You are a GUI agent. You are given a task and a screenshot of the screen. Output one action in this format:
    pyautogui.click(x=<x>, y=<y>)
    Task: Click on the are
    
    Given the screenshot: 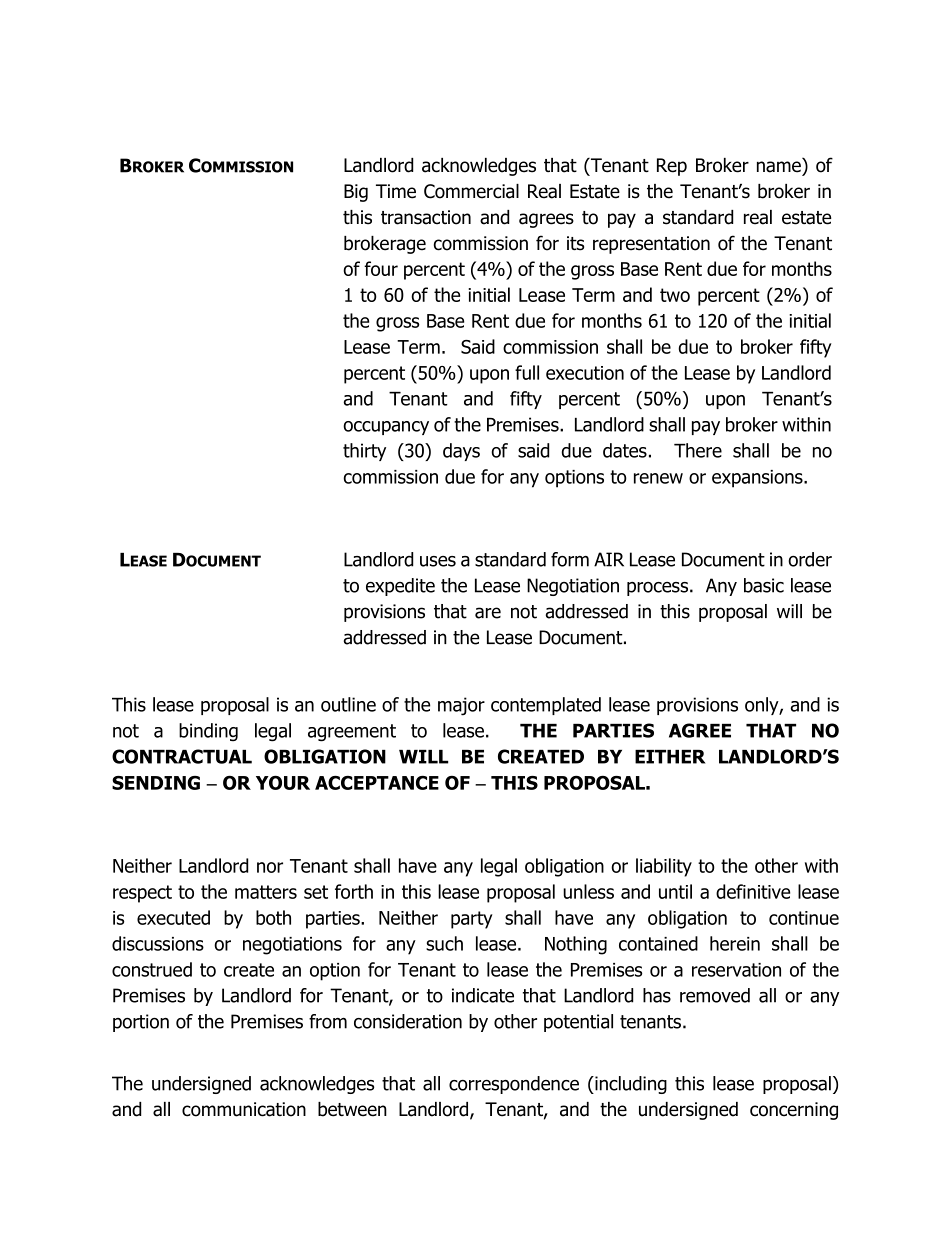 What is the action you would take?
    pyautogui.click(x=488, y=613)
